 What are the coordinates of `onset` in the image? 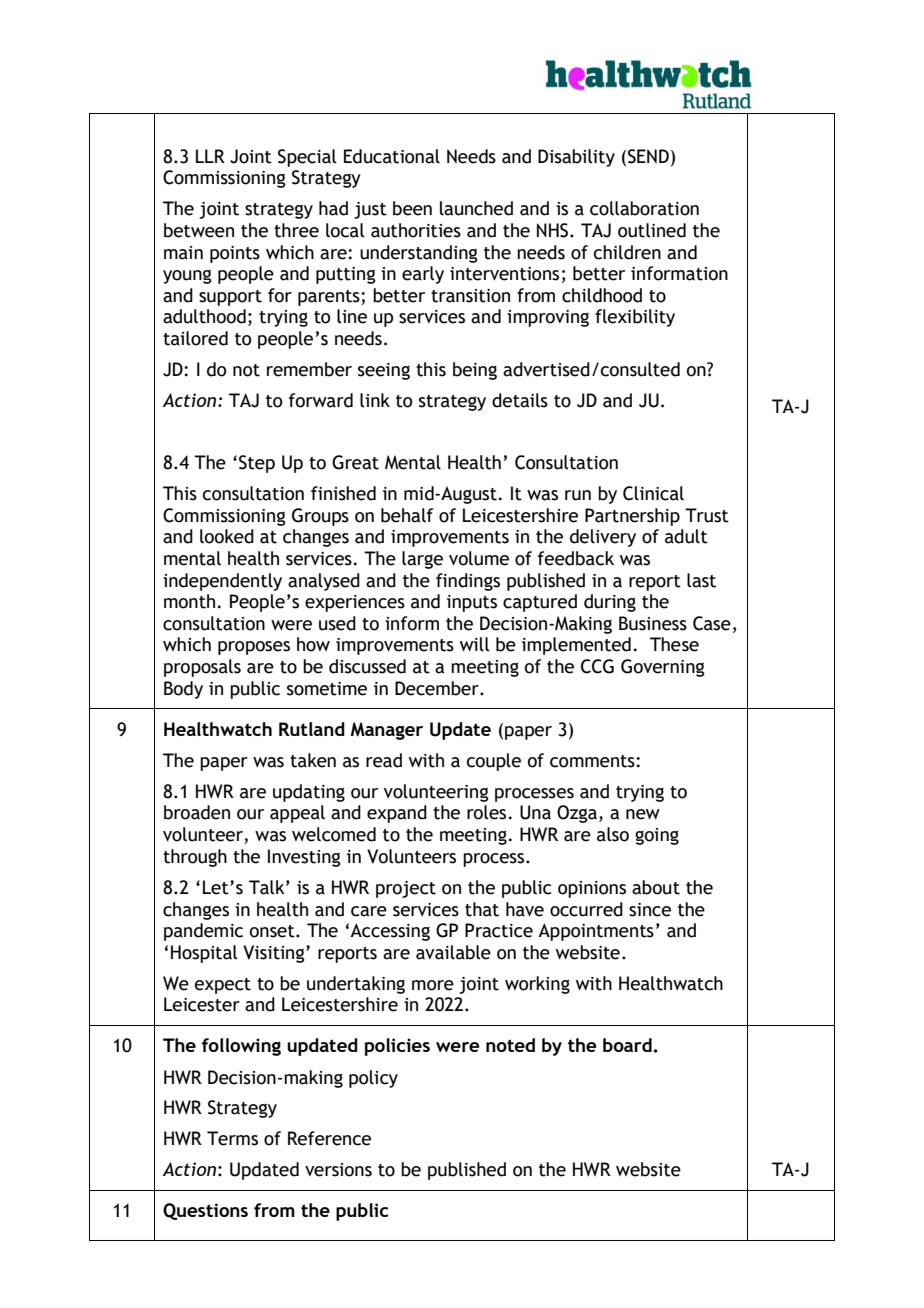 It's located at (273, 931).
